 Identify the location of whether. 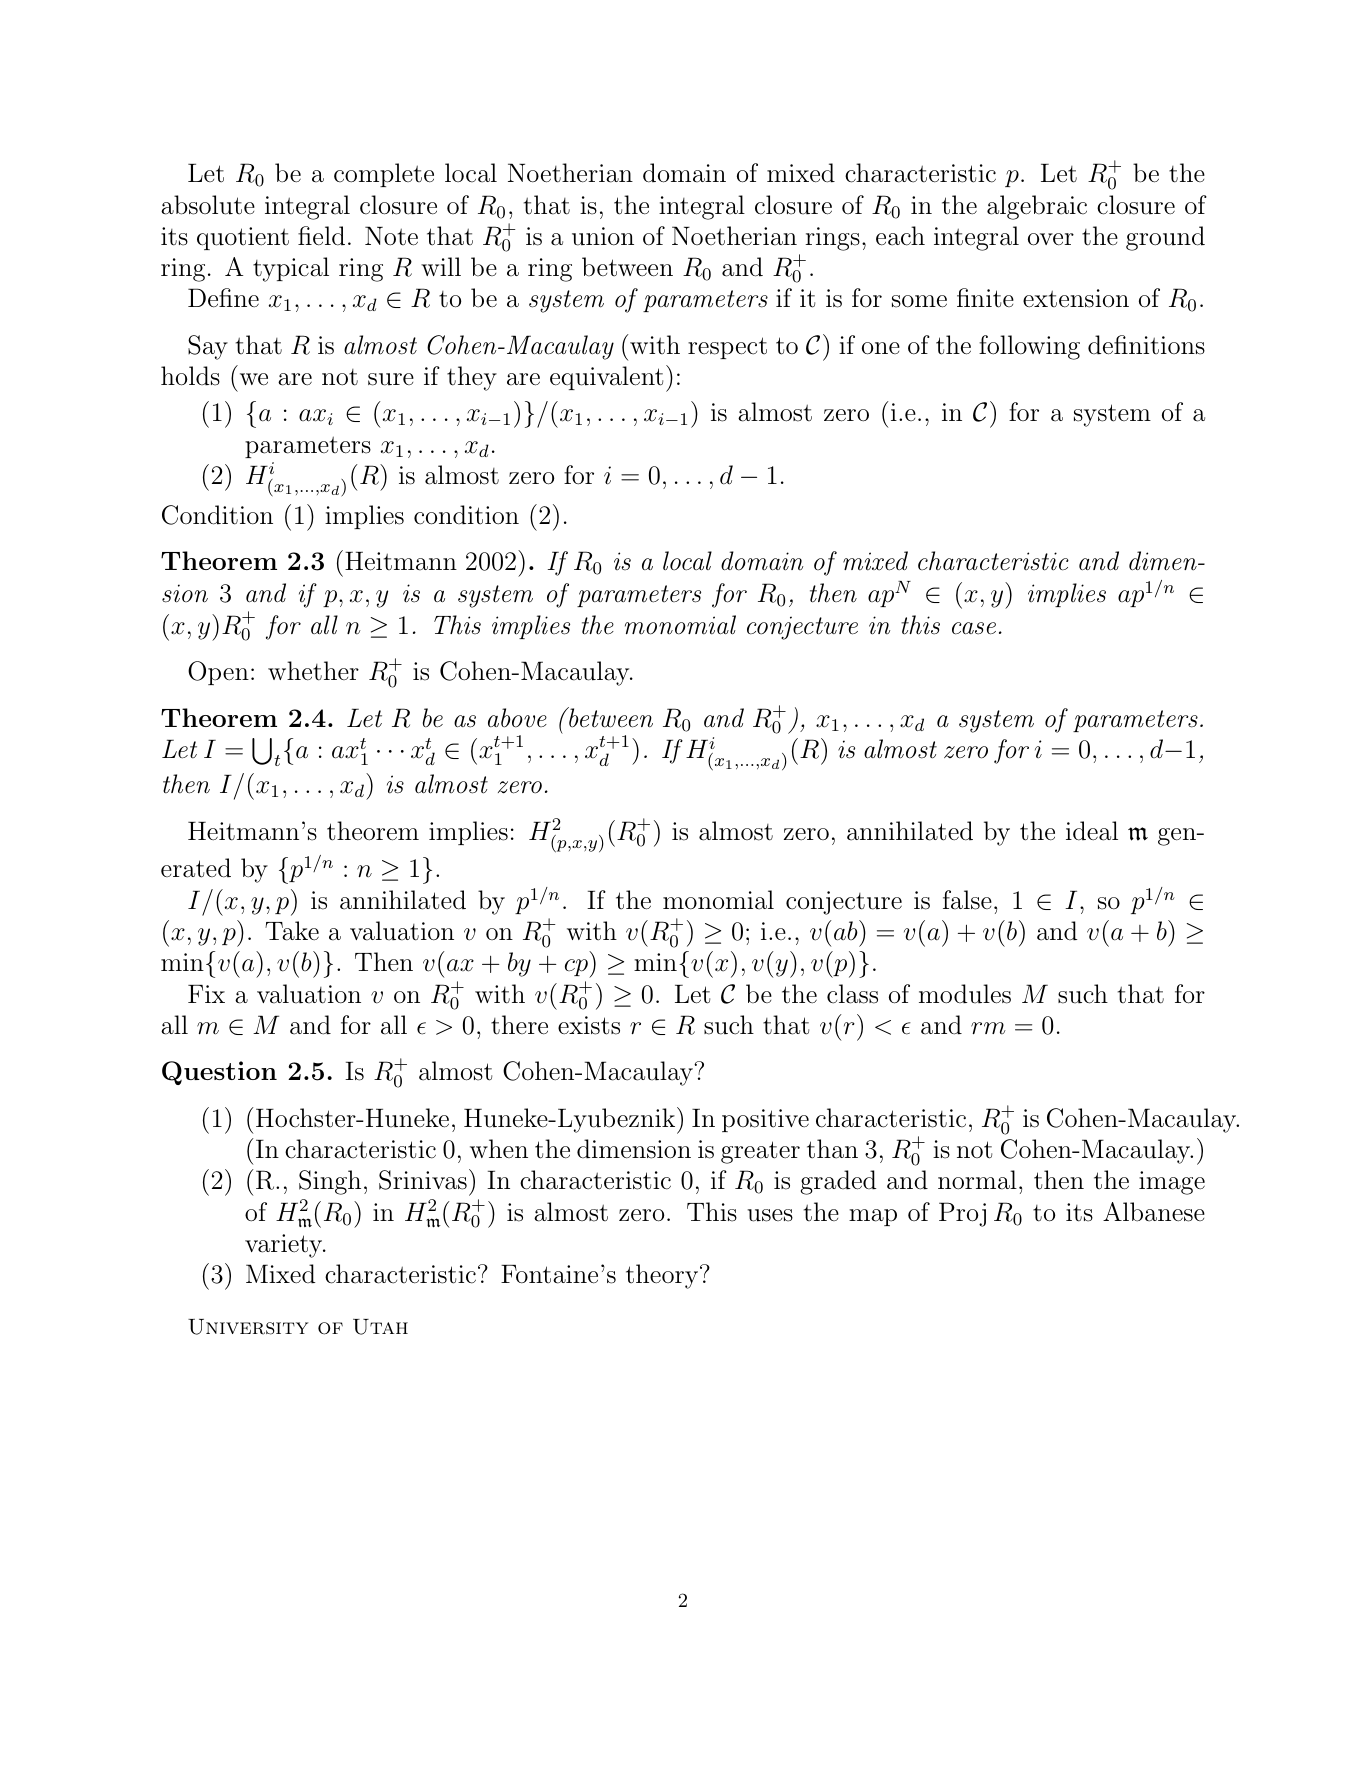
(313, 671).
